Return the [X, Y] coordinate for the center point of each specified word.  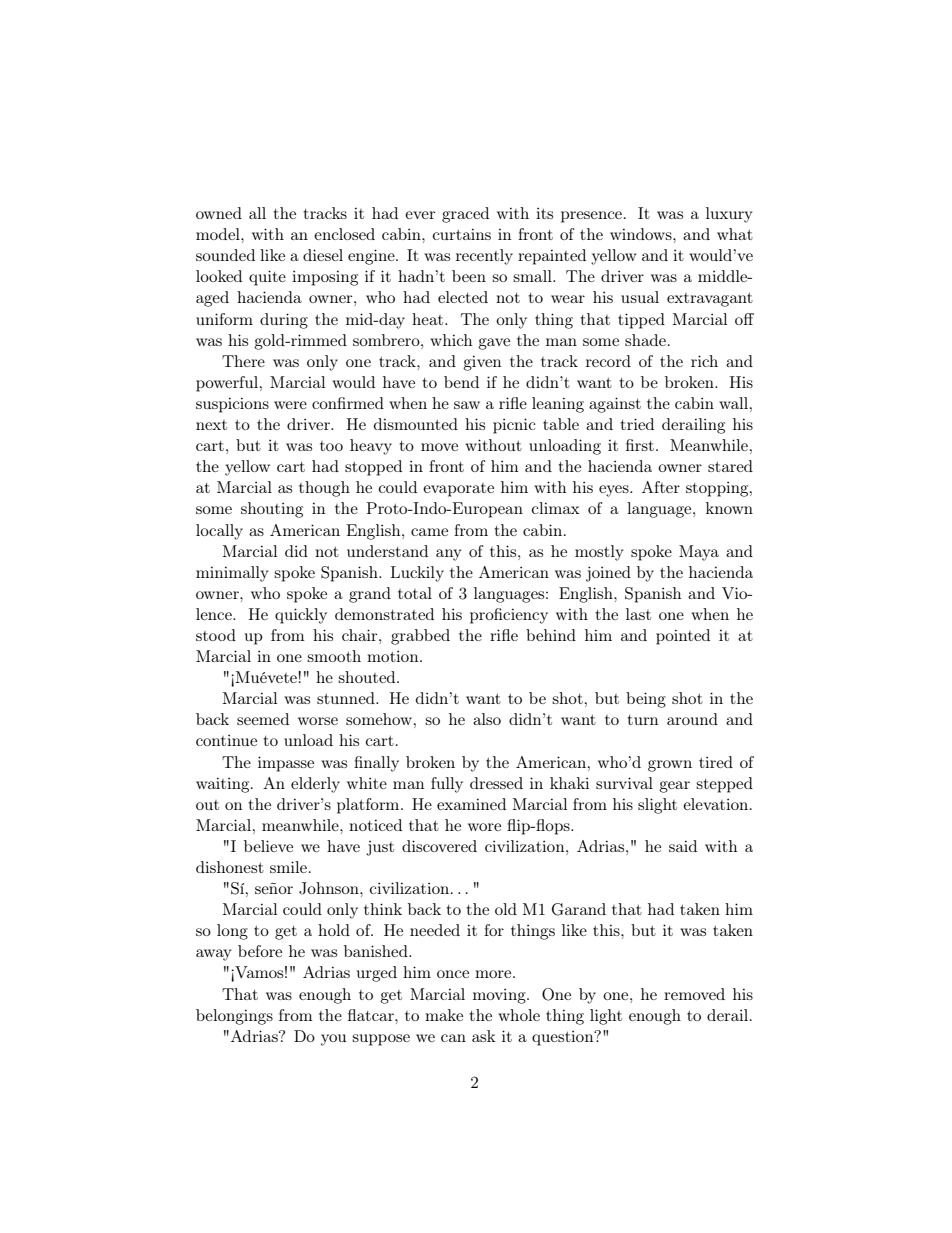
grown [670, 766]
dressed [496, 783]
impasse [286, 764]
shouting [272, 510]
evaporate [458, 490]
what [735, 234]
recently [484, 257]
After [661, 487]
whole [519, 1015]
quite [267, 278]
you [334, 1040]
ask [484, 1036]
